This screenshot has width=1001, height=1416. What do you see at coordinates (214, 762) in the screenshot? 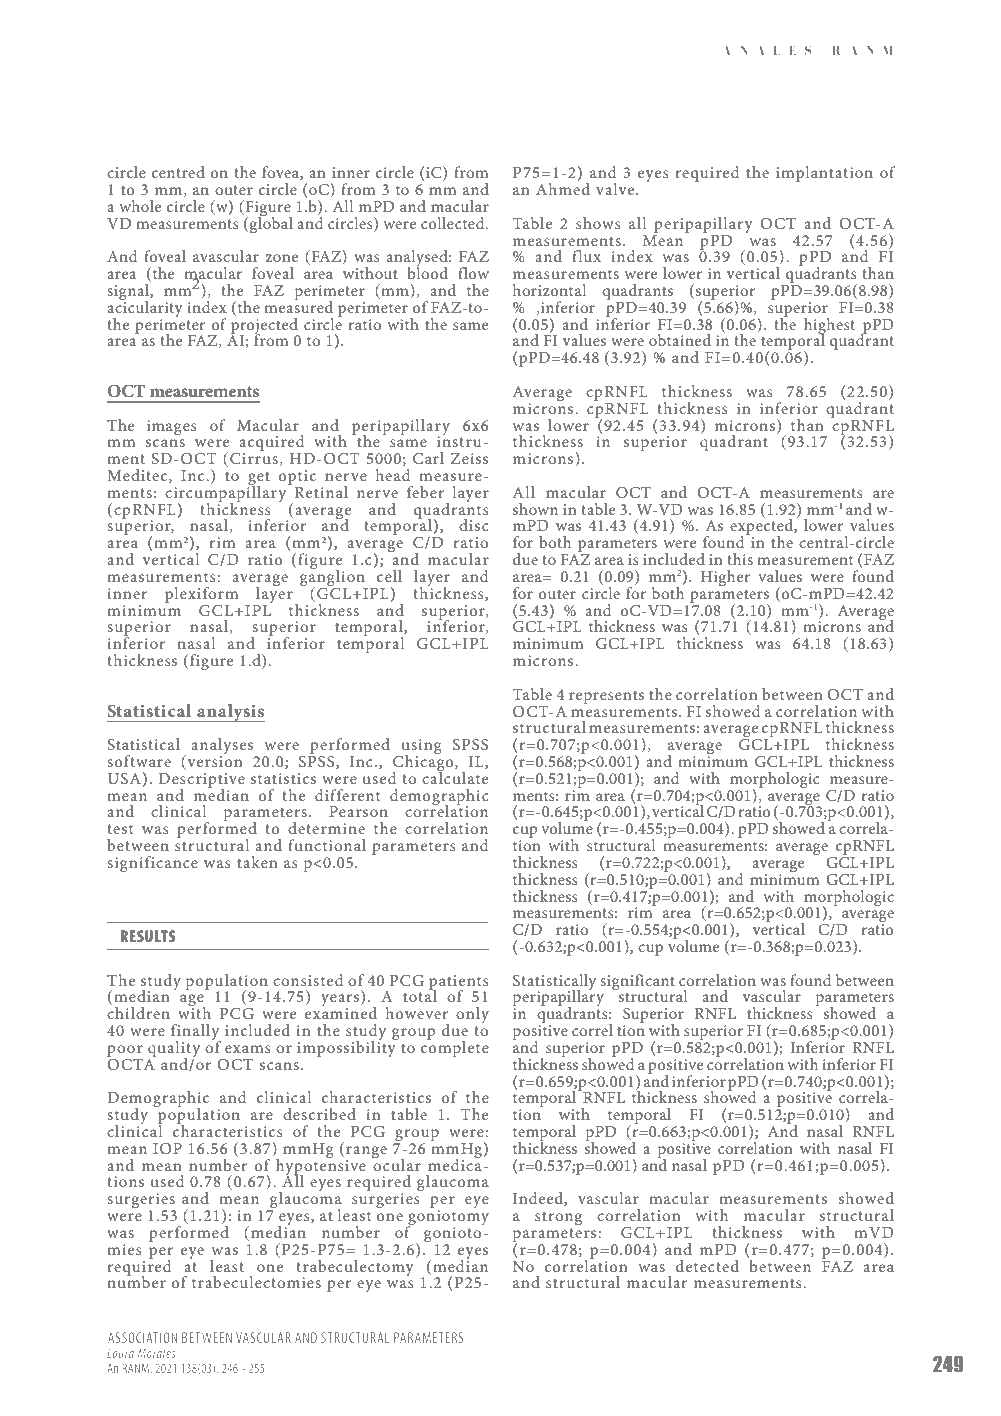
I see `version` at bounding box center [214, 762].
